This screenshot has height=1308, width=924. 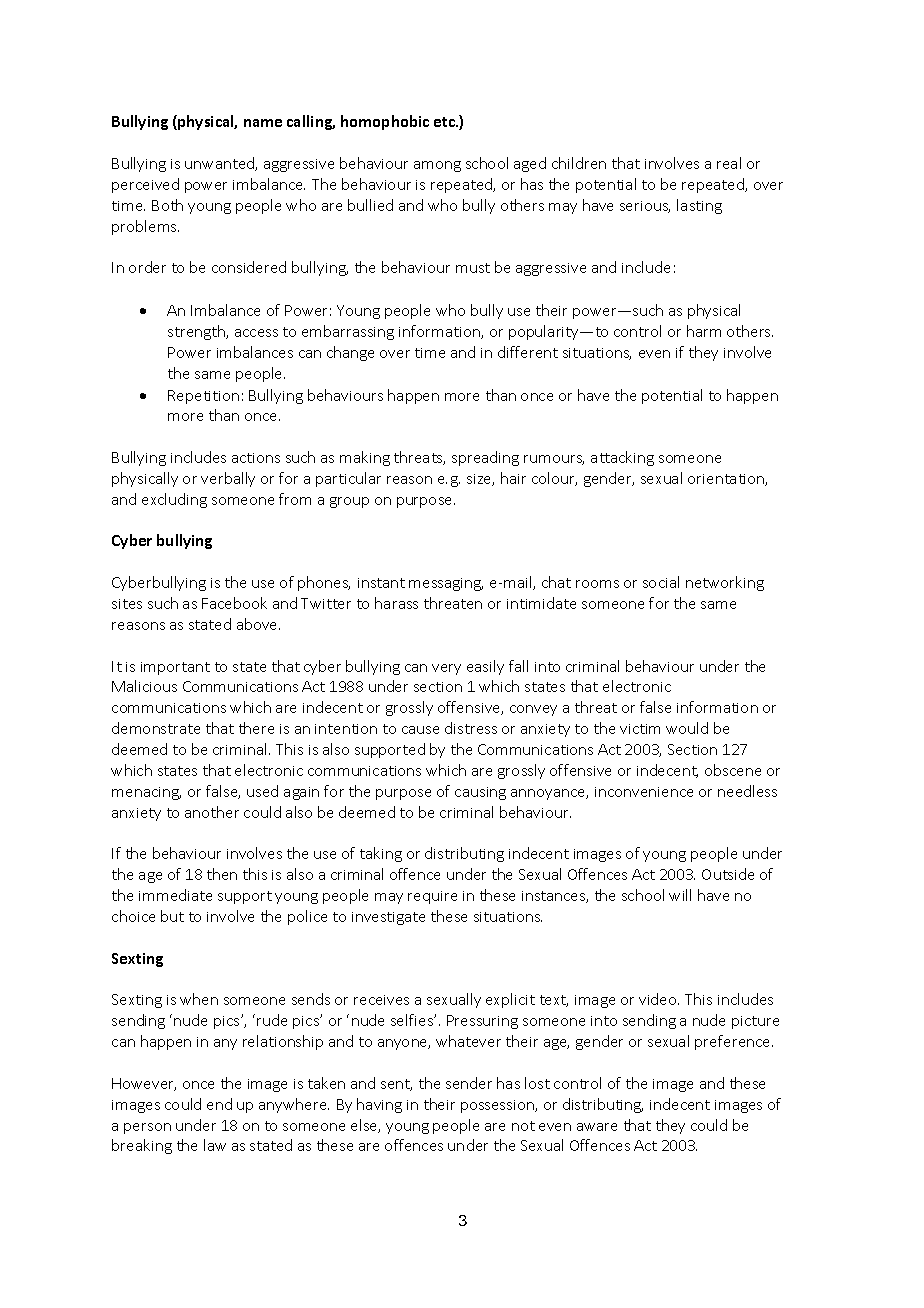 I want to click on attacking, so click(x=622, y=458).
